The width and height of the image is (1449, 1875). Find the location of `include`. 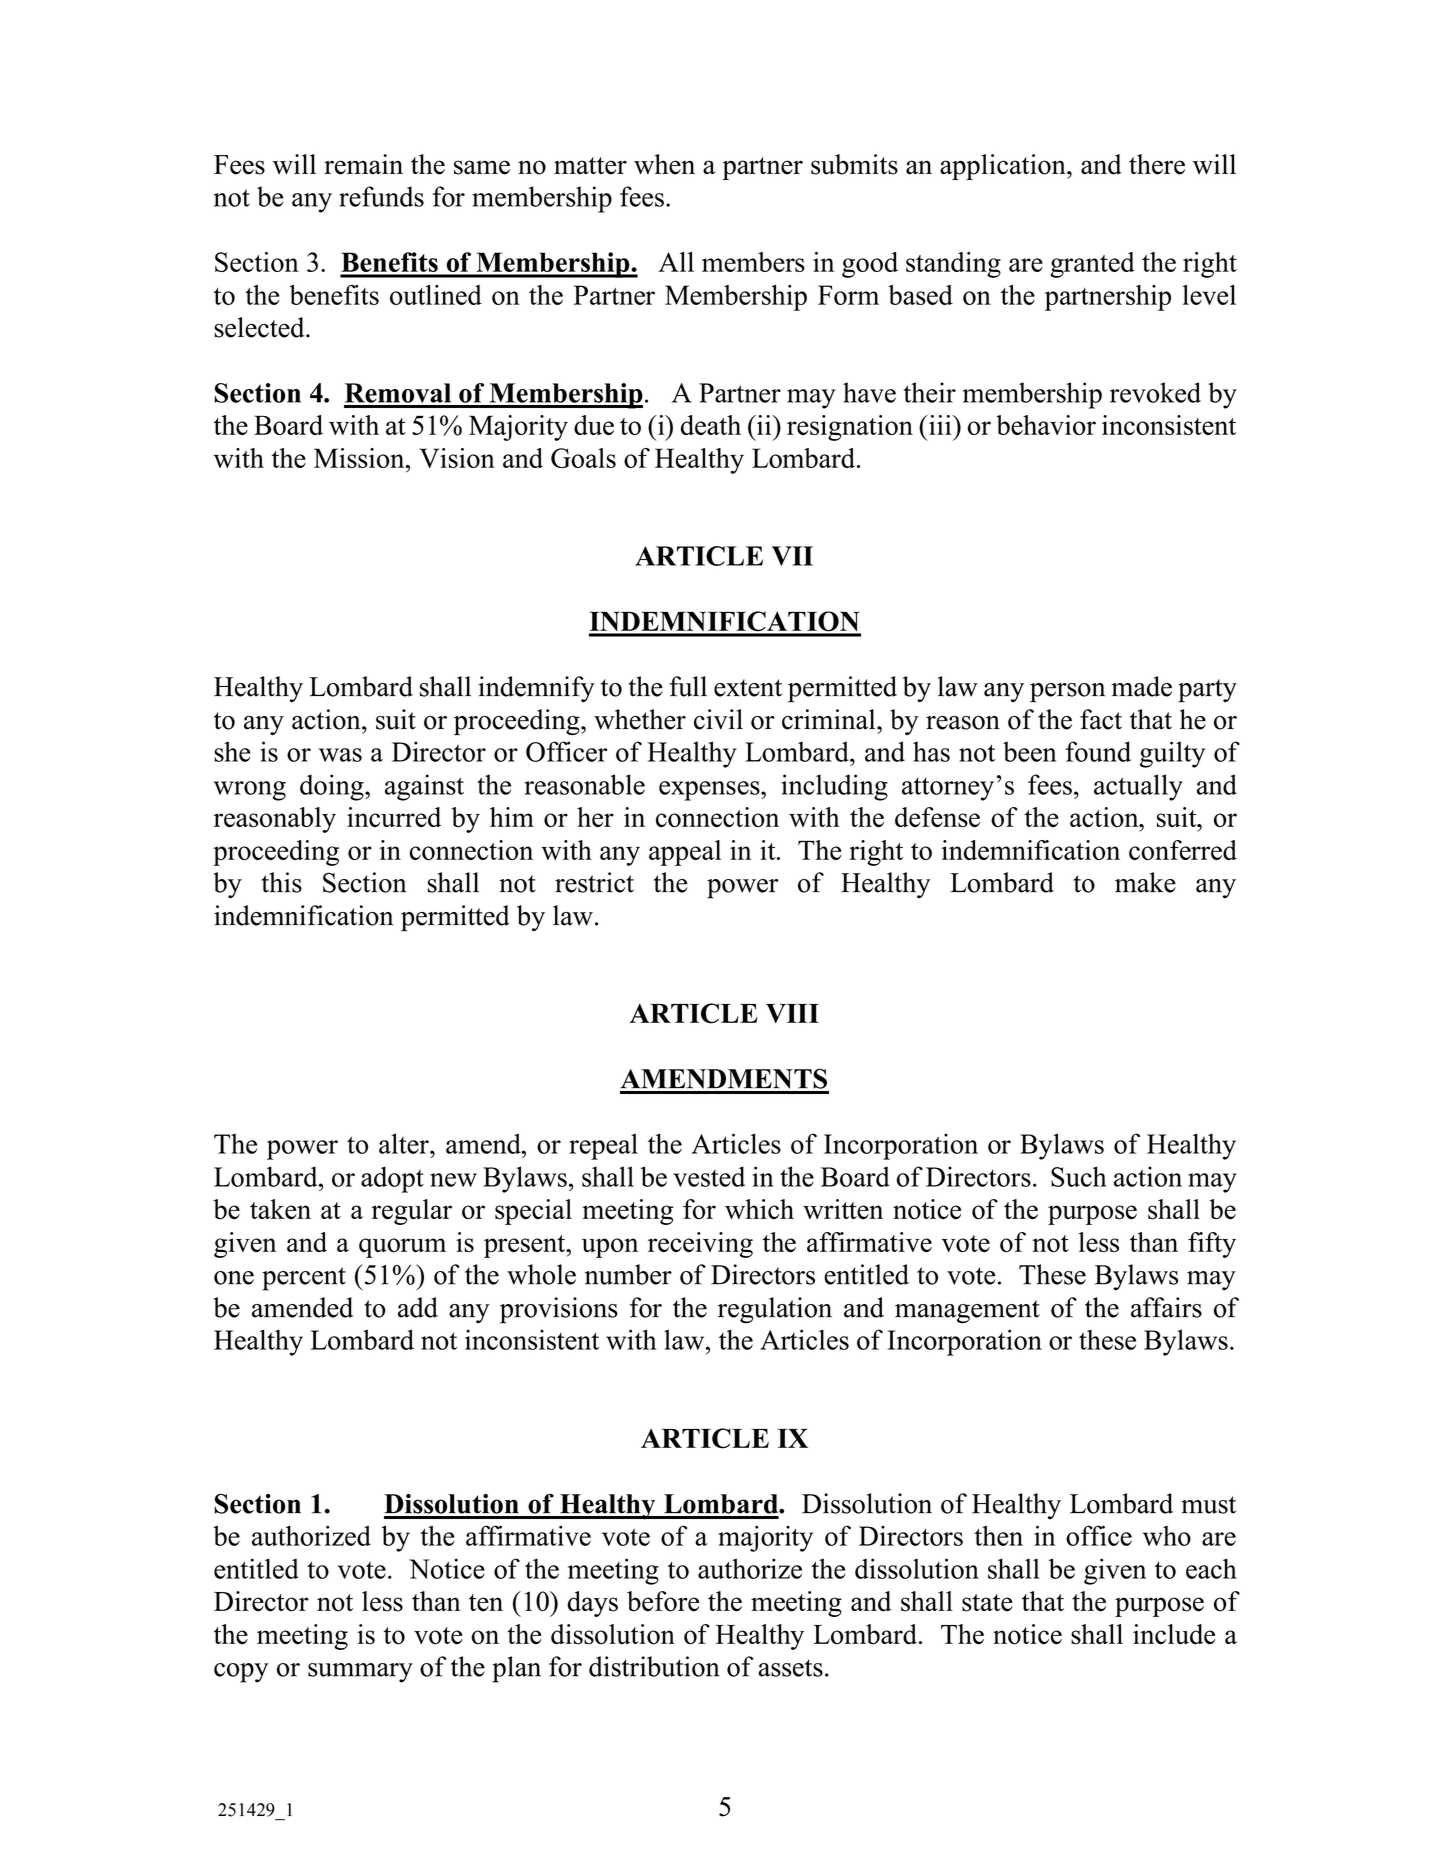

include is located at coordinates (1174, 1634).
